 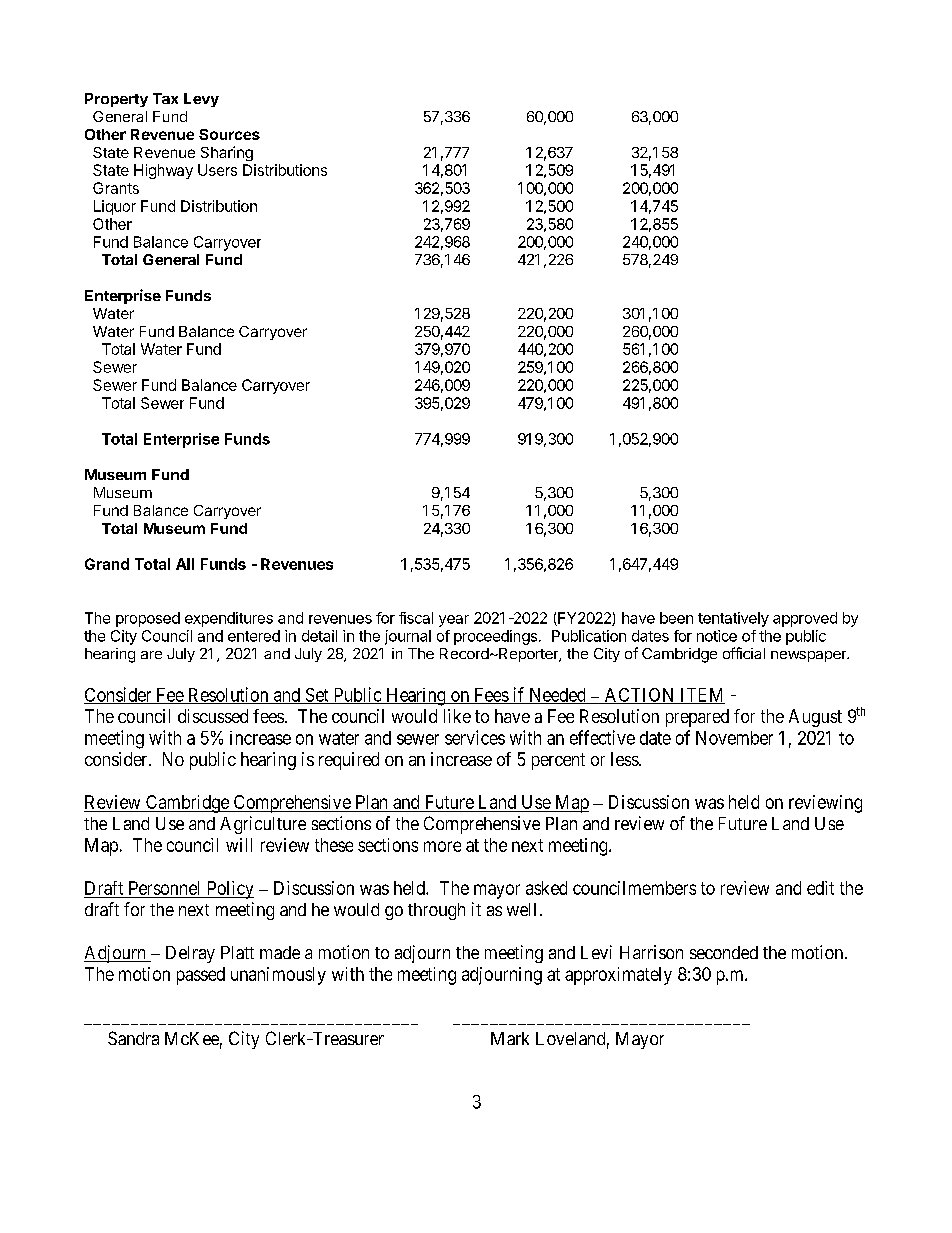 What do you see at coordinates (510, 1038) in the screenshot?
I see `Mark` at bounding box center [510, 1038].
